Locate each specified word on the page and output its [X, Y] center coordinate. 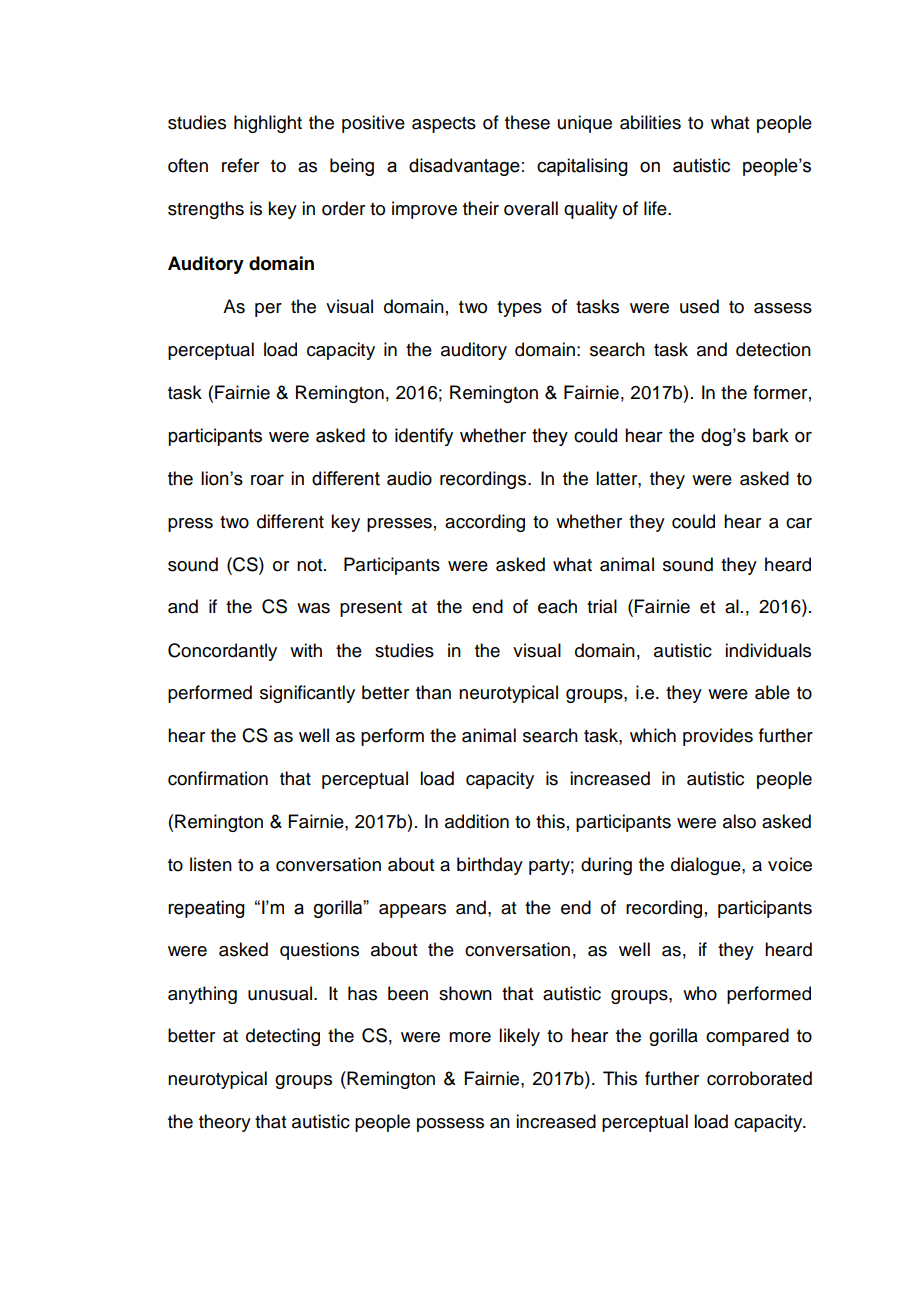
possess [450, 1125]
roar [267, 480]
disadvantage [464, 167]
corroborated [759, 1078]
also [739, 821]
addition [477, 821]
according [485, 523]
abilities [650, 122]
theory [225, 1123]
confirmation [218, 778]
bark [771, 435]
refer [240, 165]
